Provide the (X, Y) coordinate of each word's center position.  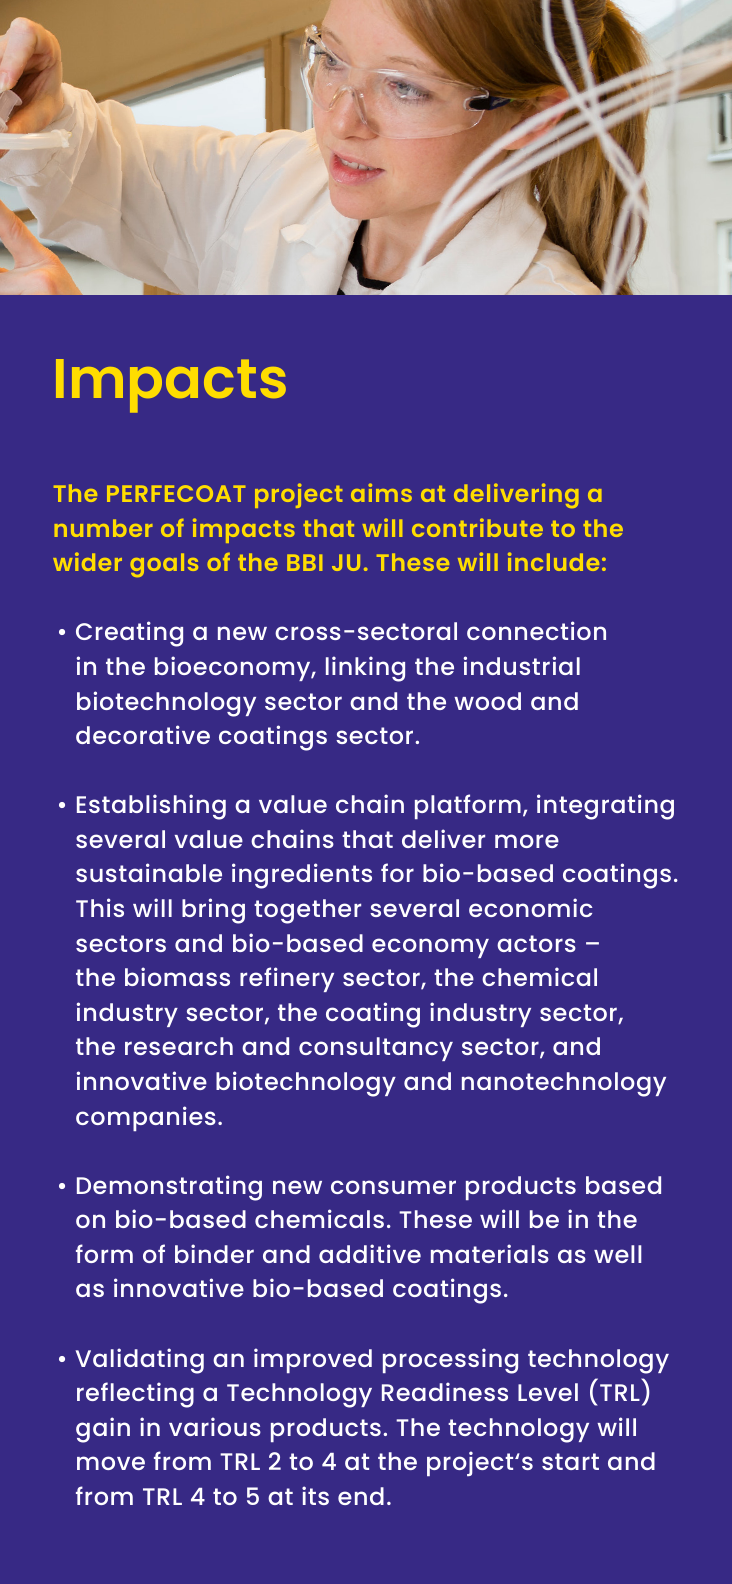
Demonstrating (169, 1188)
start (570, 1461)
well (618, 1254)
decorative (143, 734)
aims (381, 492)
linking (365, 669)
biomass (177, 976)
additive (370, 1253)
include (553, 561)
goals (164, 565)
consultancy (376, 1049)
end (361, 1496)
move (111, 1463)
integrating (605, 807)
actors (536, 943)
